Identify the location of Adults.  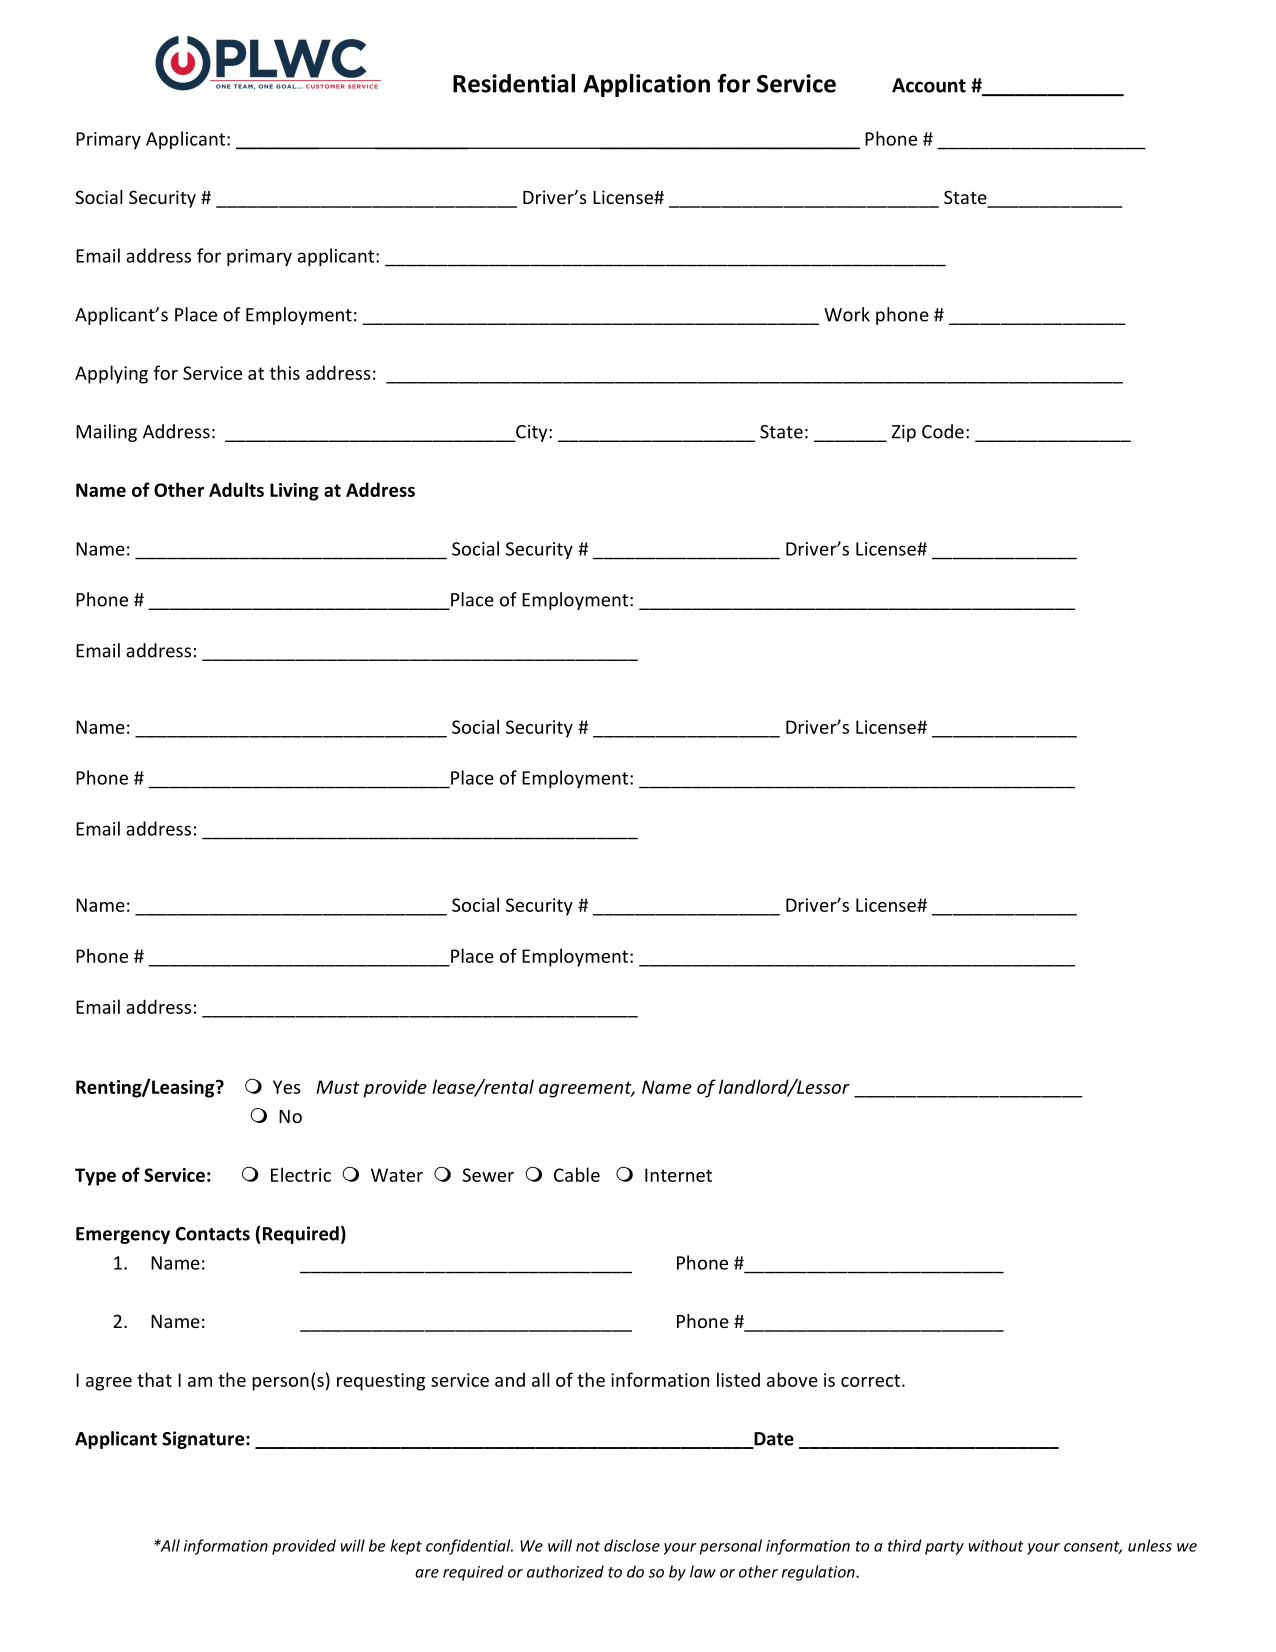
(236, 489).
